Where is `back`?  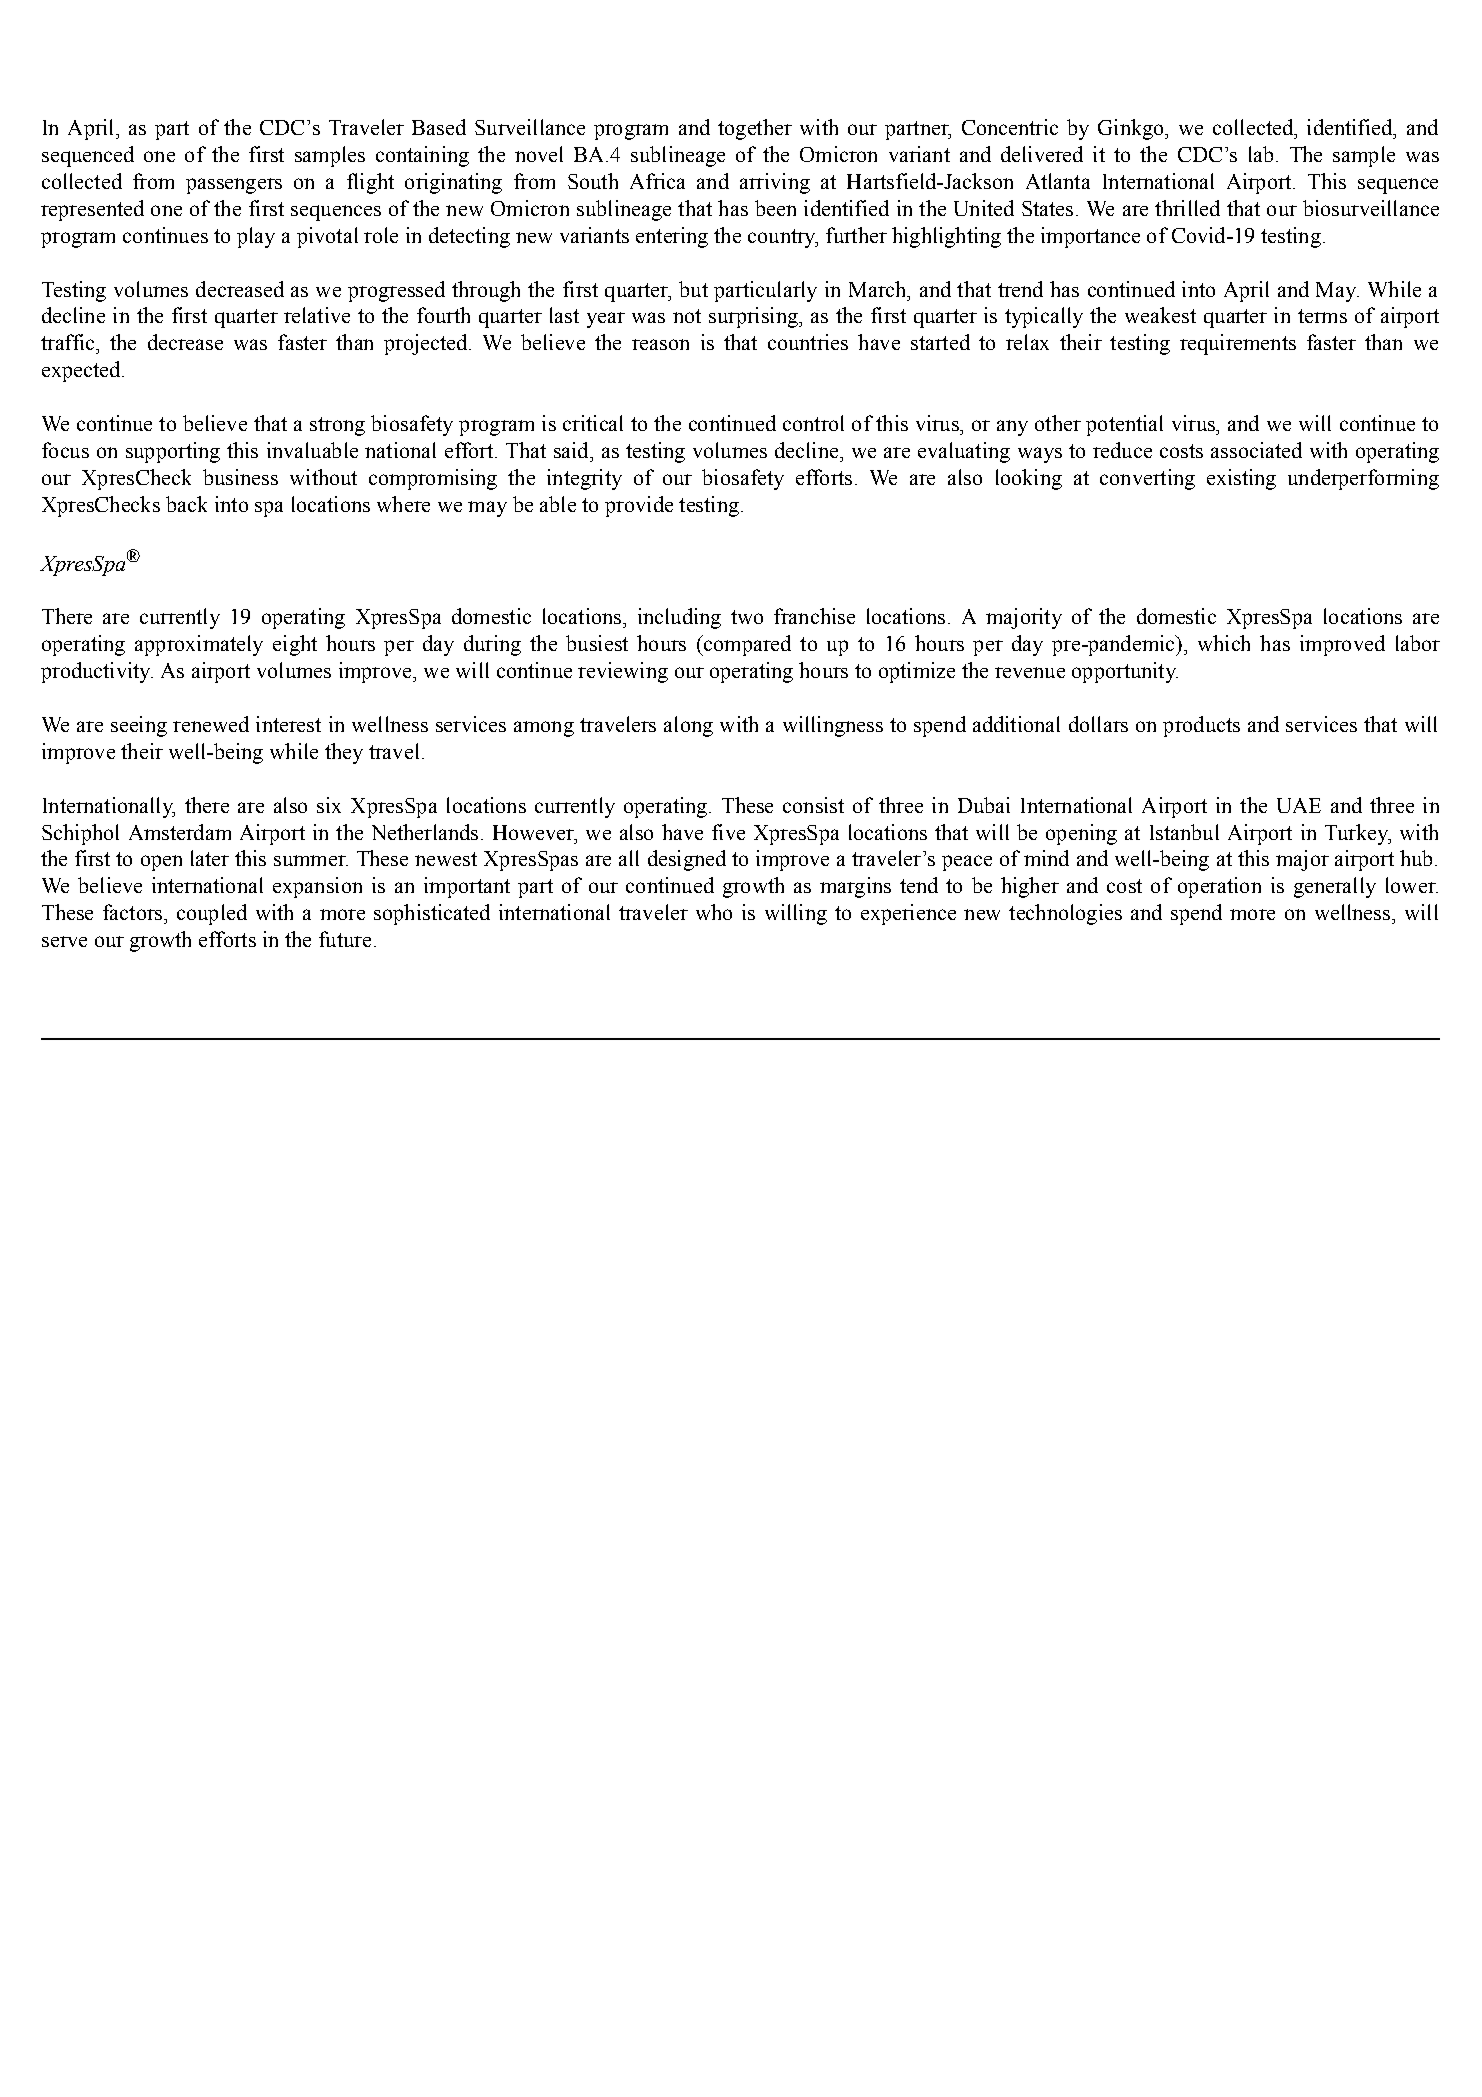
back is located at coordinates (186, 504).
